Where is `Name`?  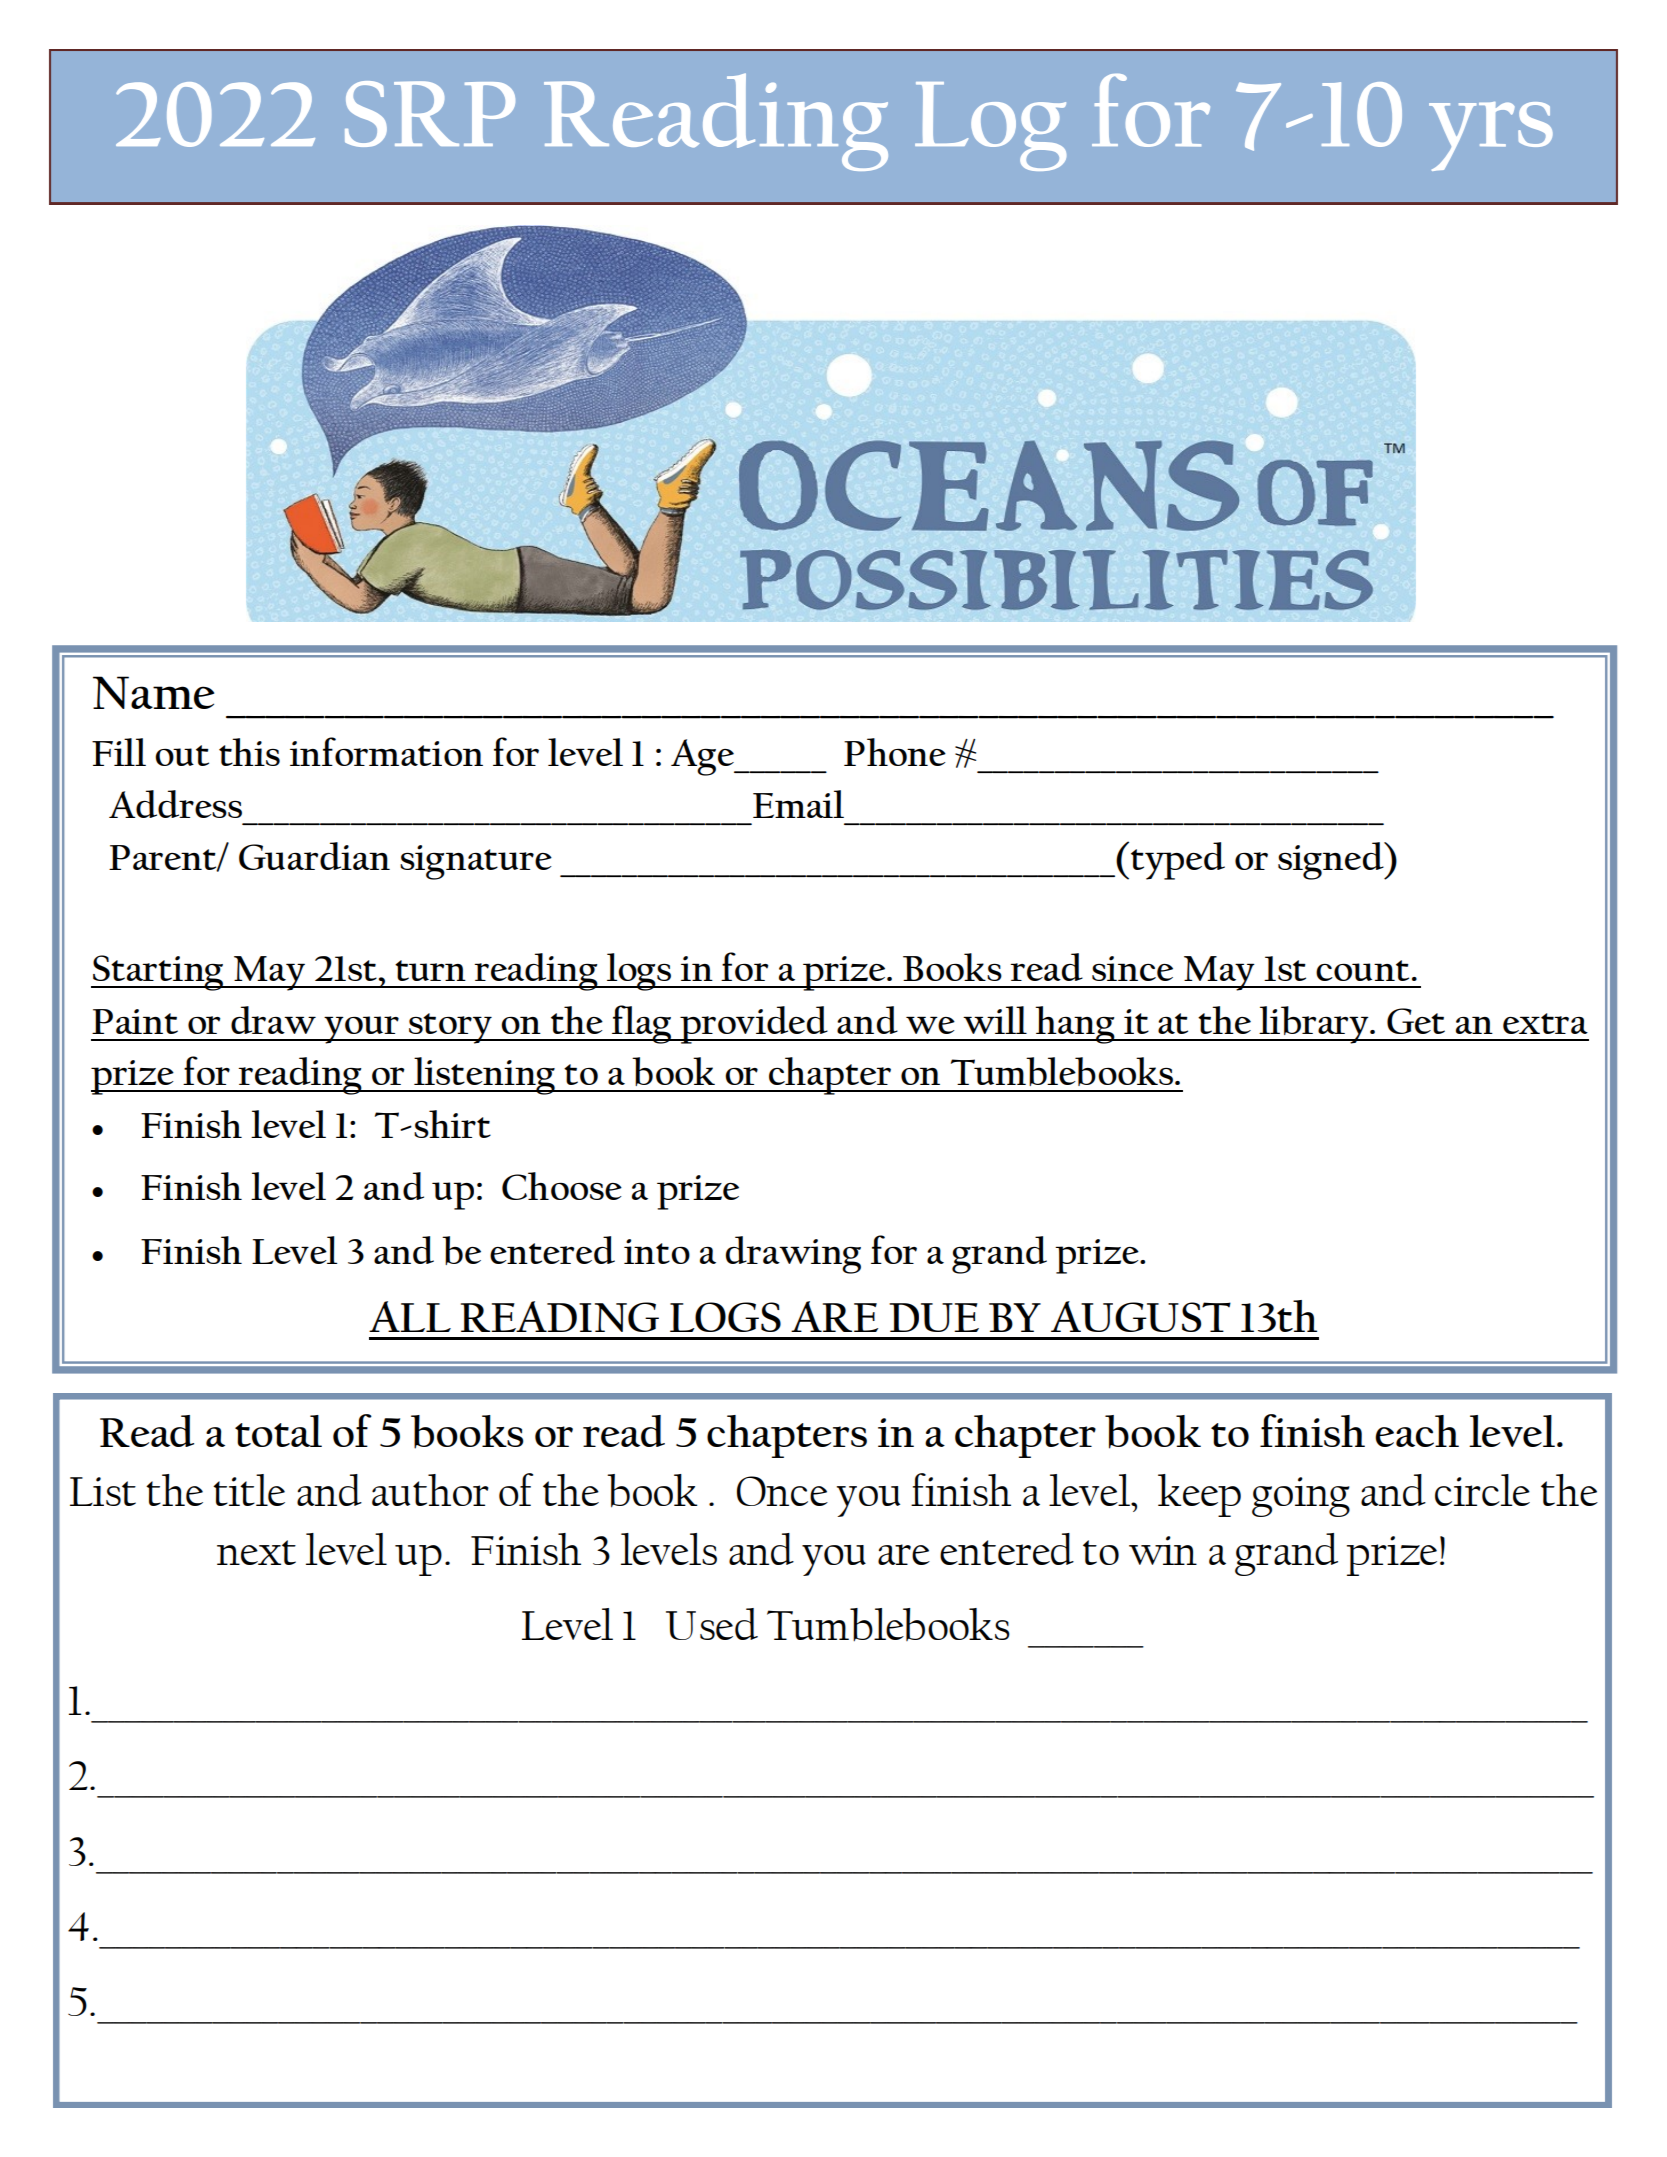 Name is located at coordinates (153, 692).
